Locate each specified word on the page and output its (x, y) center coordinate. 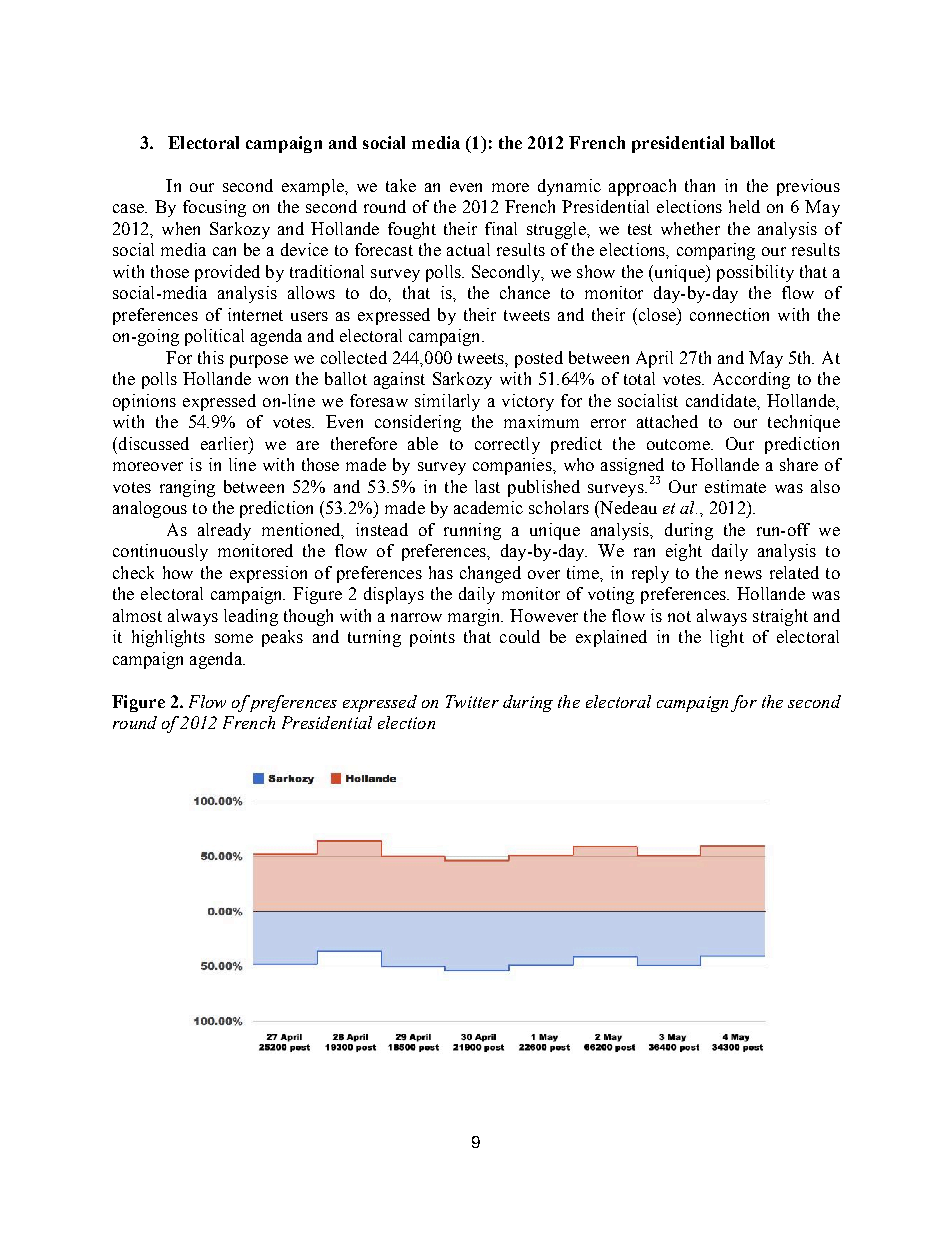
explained (611, 638)
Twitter (472, 701)
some (234, 638)
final (501, 228)
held (744, 206)
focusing (214, 208)
